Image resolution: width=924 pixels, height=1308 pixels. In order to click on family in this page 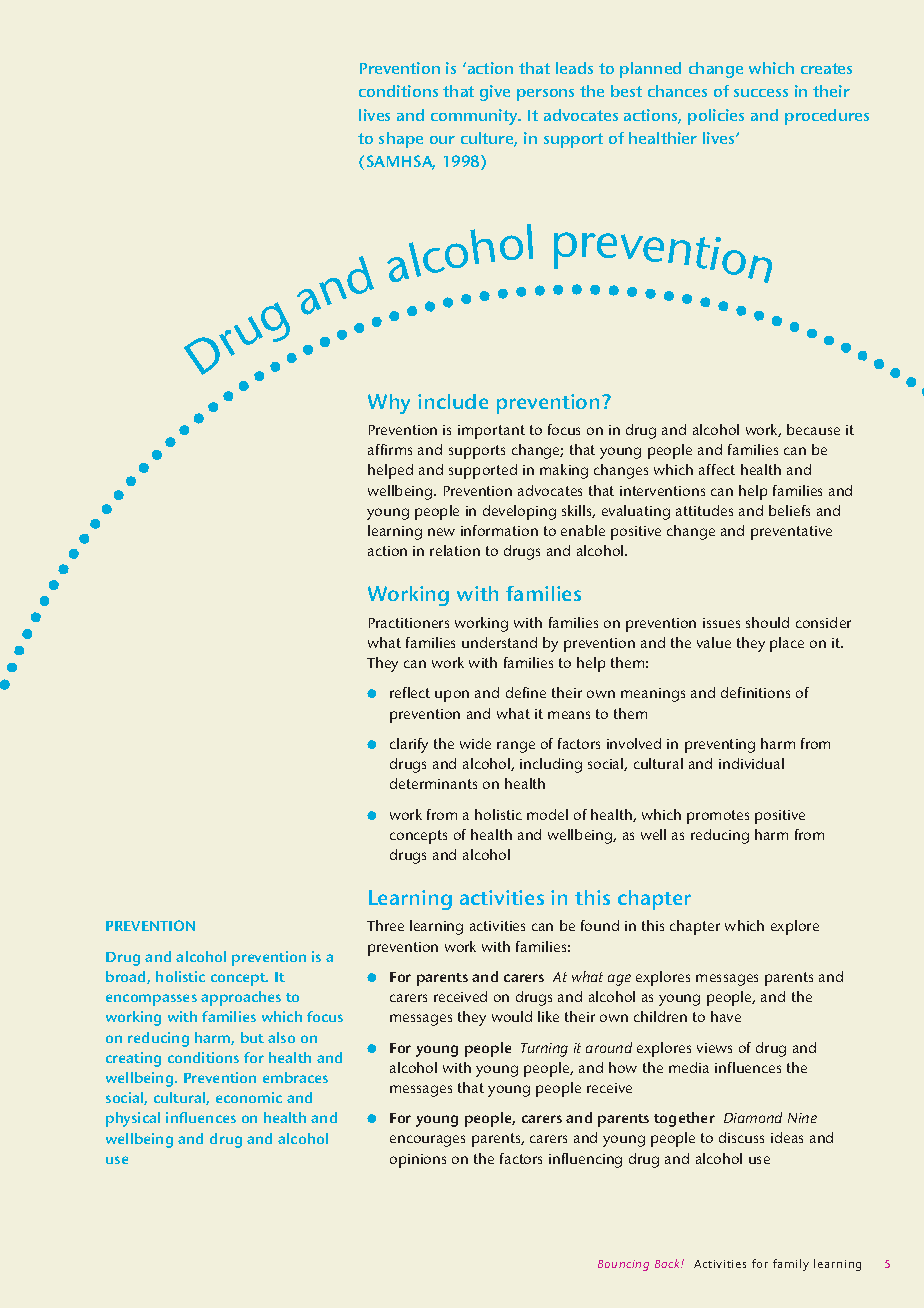, I will do `click(791, 1265)`.
